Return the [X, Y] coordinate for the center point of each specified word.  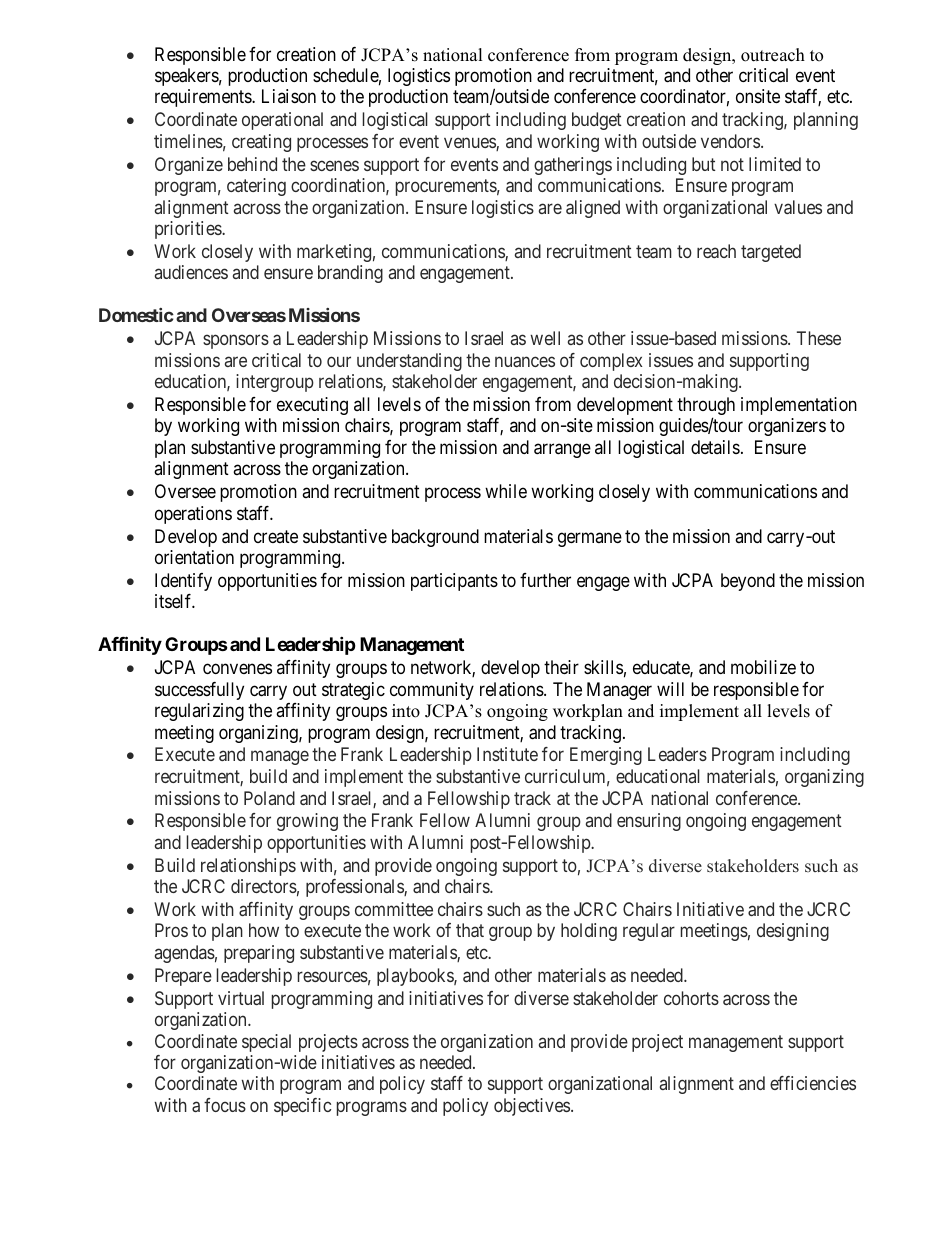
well [545, 338]
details [715, 447]
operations [193, 515]
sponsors [236, 342]
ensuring [649, 822]
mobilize [763, 667]
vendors [730, 141]
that [470, 930]
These [819, 338]
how [264, 930]
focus [225, 1105]
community [432, 691]
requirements [204, 98]
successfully [199, 691]
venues [470, 144]
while [506, 491]
